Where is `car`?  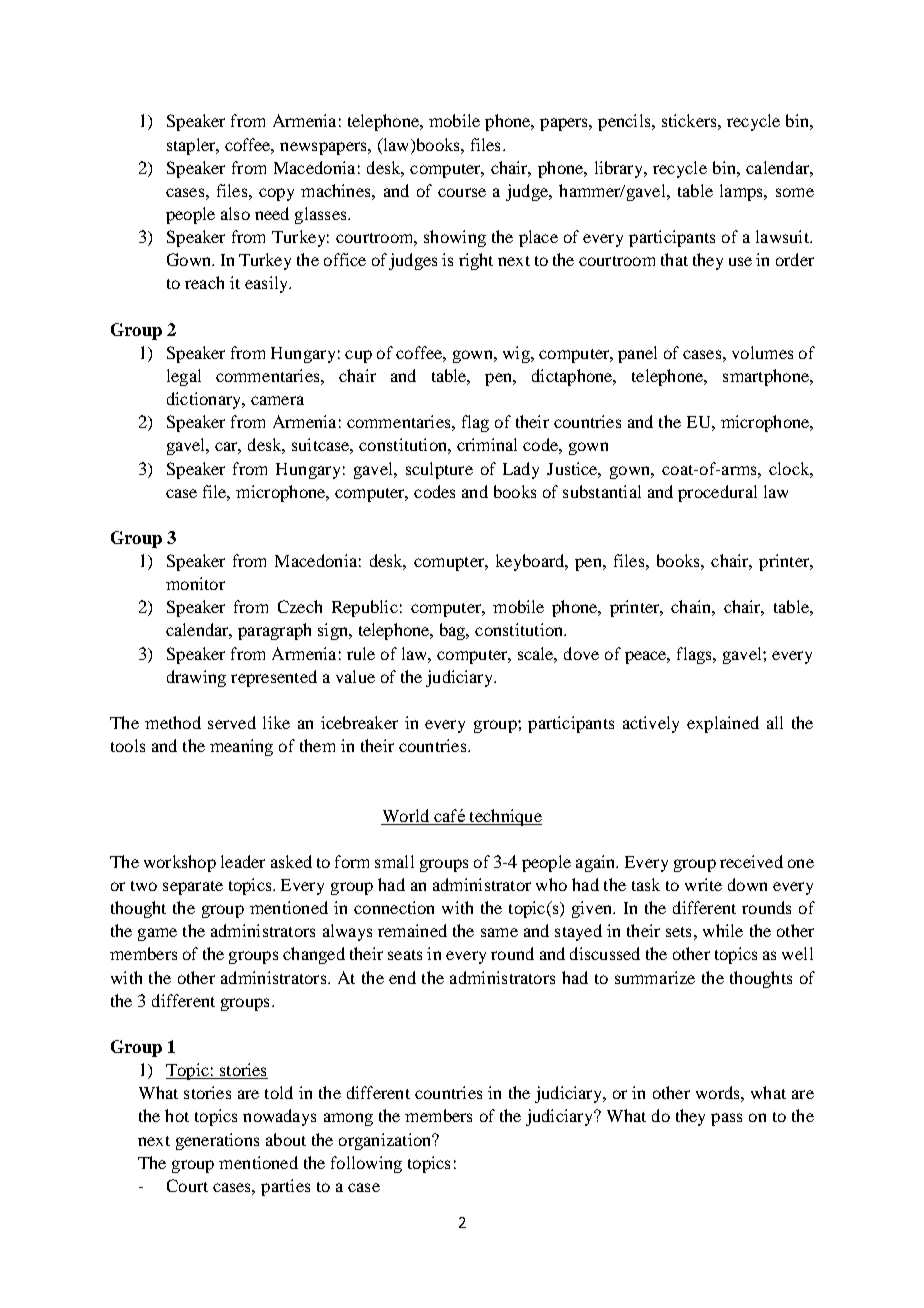
car is located at coordinates (228, 448).
